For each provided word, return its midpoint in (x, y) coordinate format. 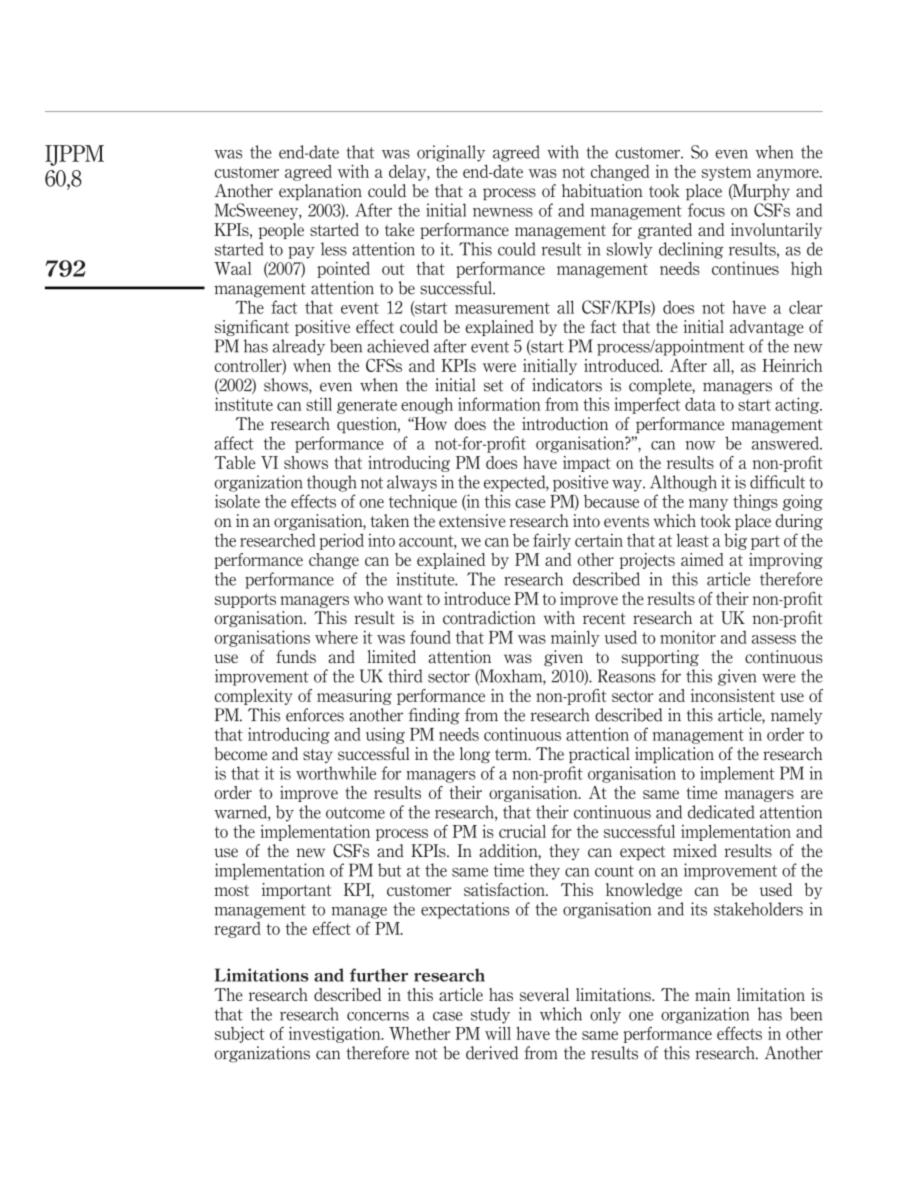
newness (503, 212)
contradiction (489, 618)
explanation (320, 192)
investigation (336, 1035)
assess (774, 639)
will (498, 1033)
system (726, 173)
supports (245, 600)
